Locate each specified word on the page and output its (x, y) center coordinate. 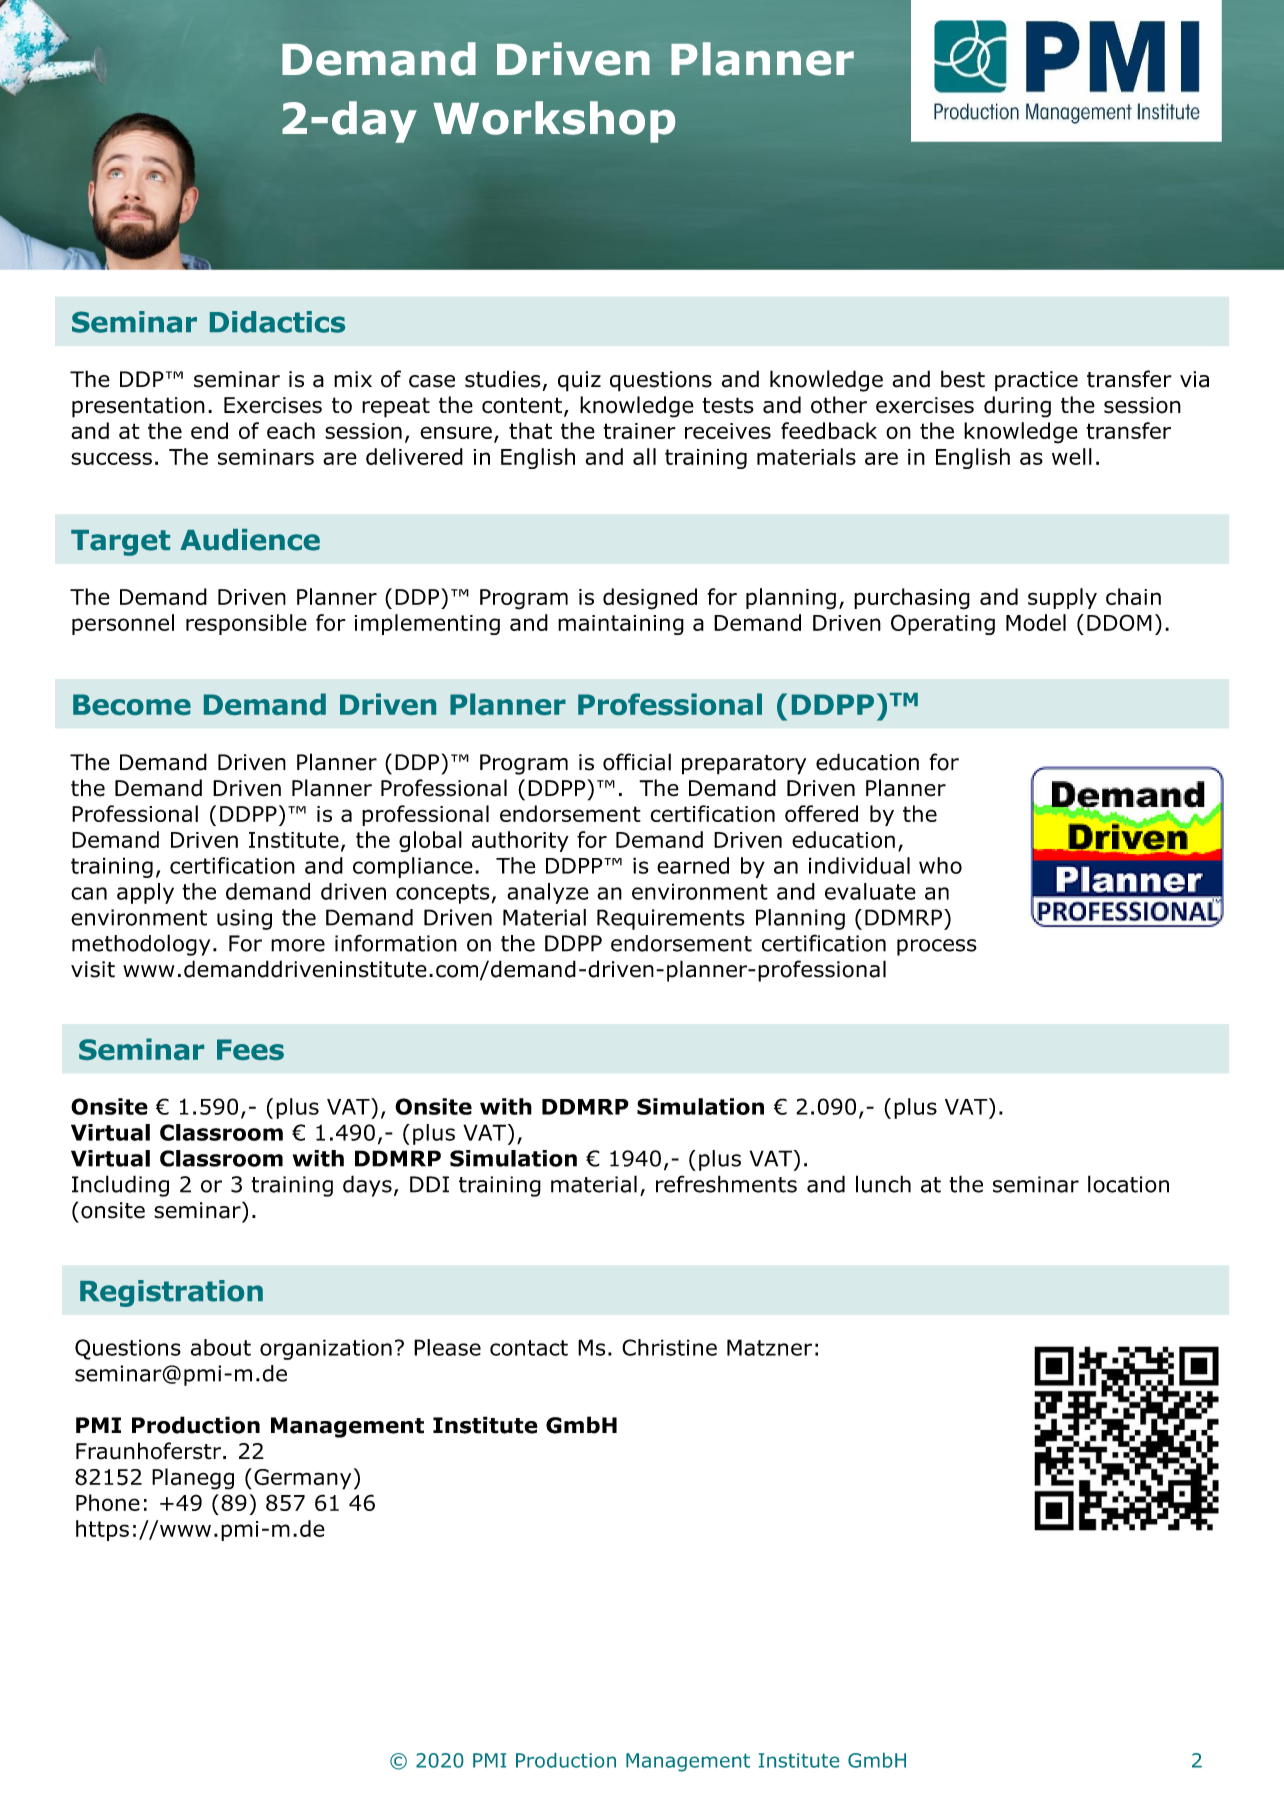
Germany (302, 1479)
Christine (669, 1347)
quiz (579, 381)
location (1128, 1184)
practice (1036, 381)
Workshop (554, 122)
